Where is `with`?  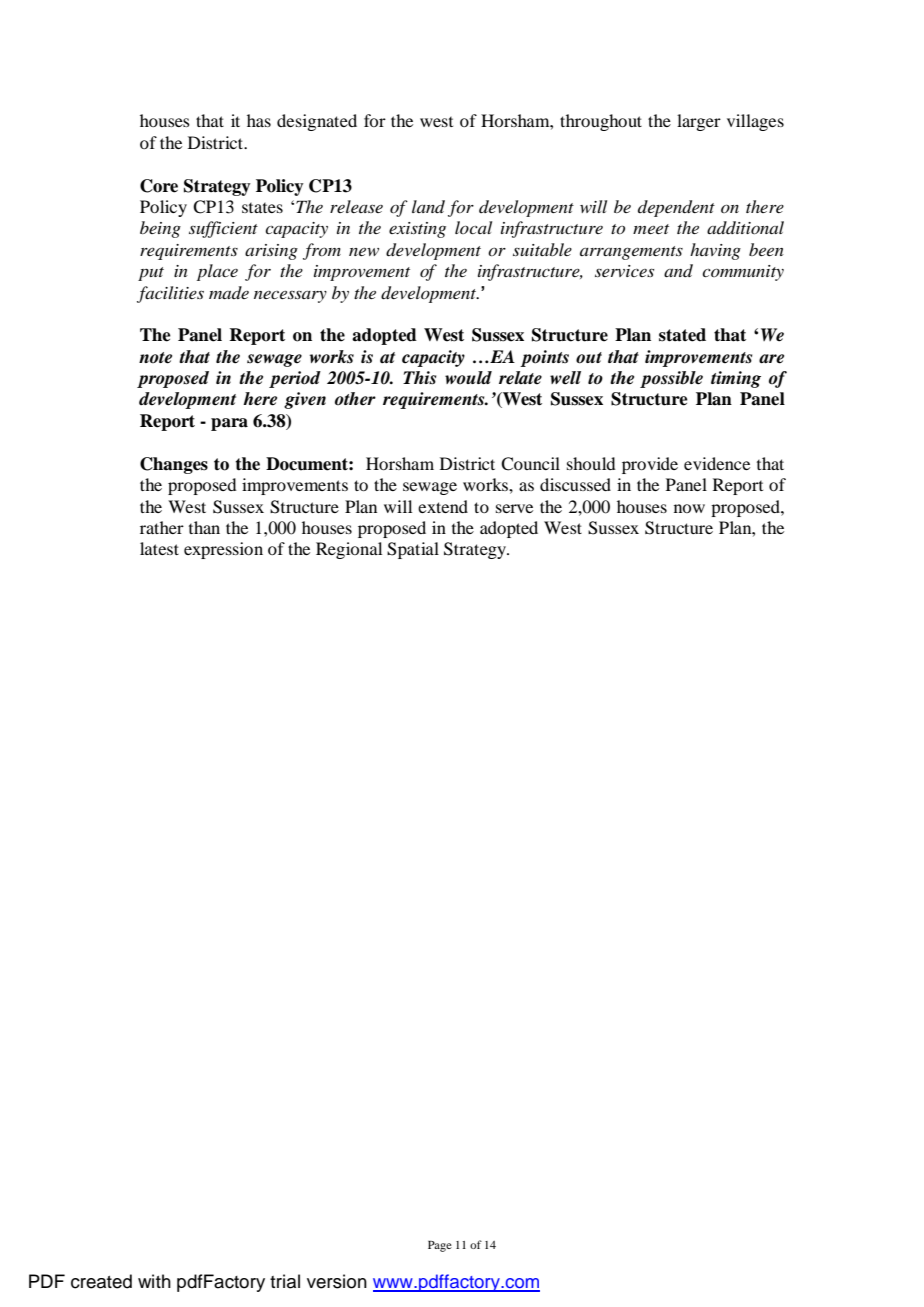 with is located at coordinates (154, 1281).
